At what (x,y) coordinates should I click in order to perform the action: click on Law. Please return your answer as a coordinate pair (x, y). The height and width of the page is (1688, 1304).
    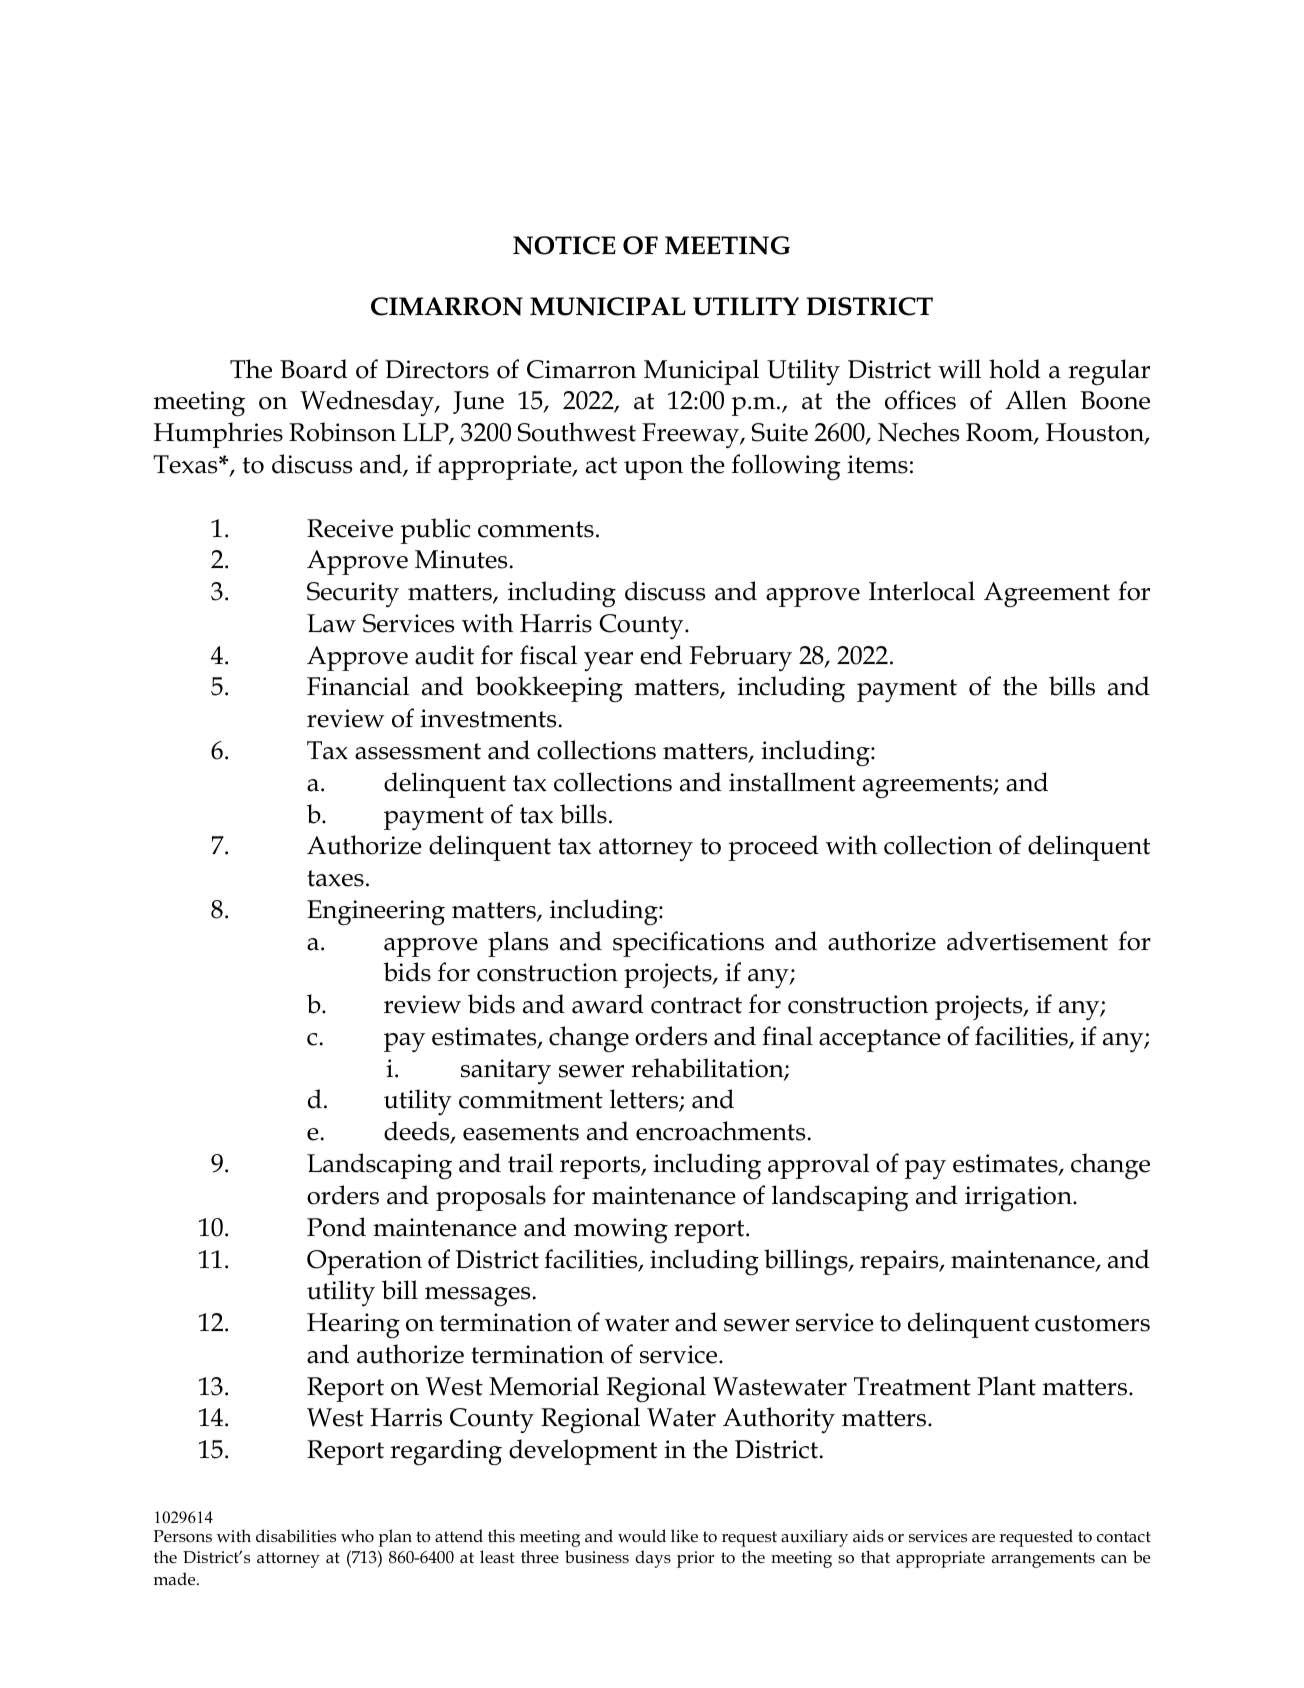
    Looking at the image, I should click on (331, 623).
